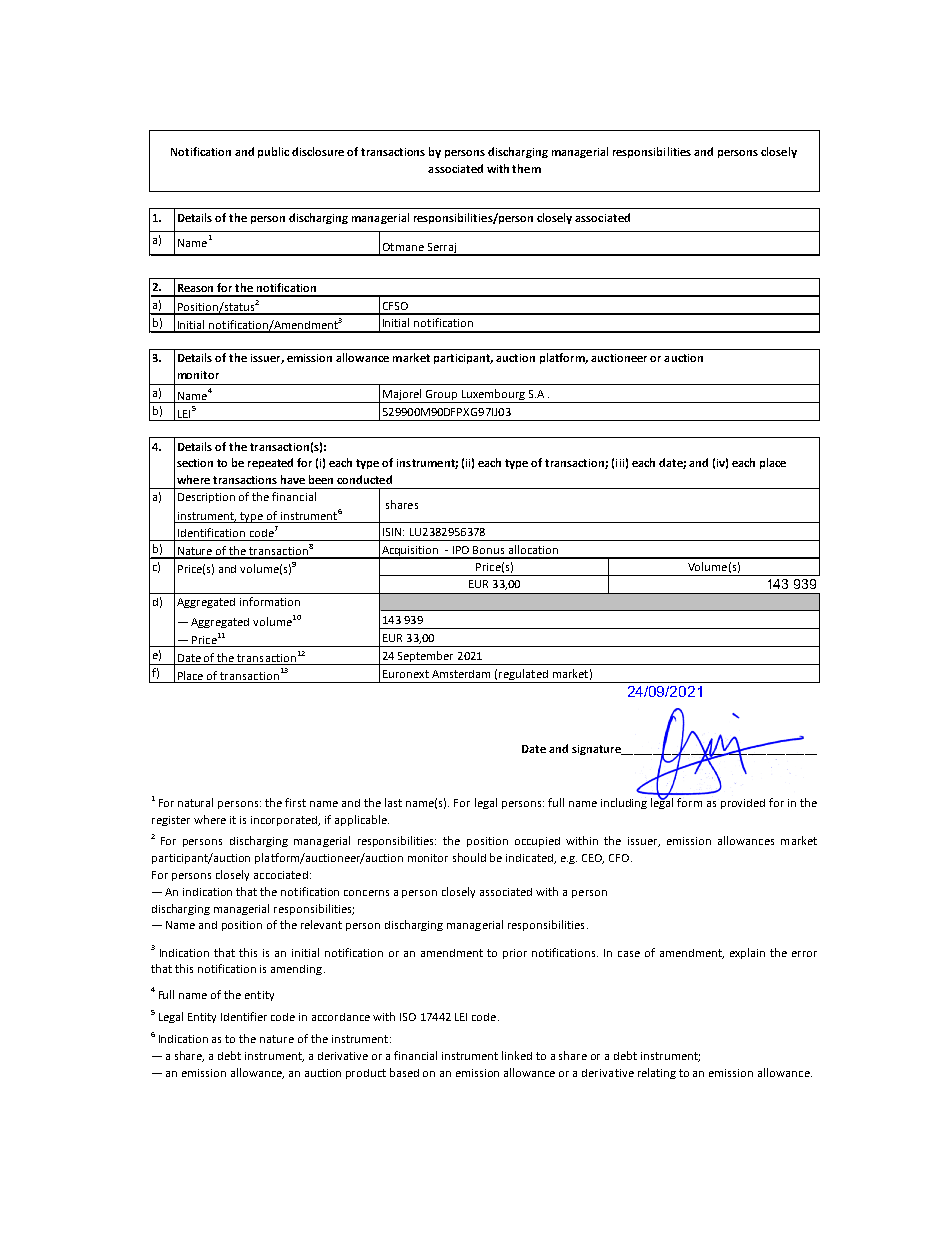 This screenshot has height=1233, width=952. I want to click on allocation, so click(533, 549).
